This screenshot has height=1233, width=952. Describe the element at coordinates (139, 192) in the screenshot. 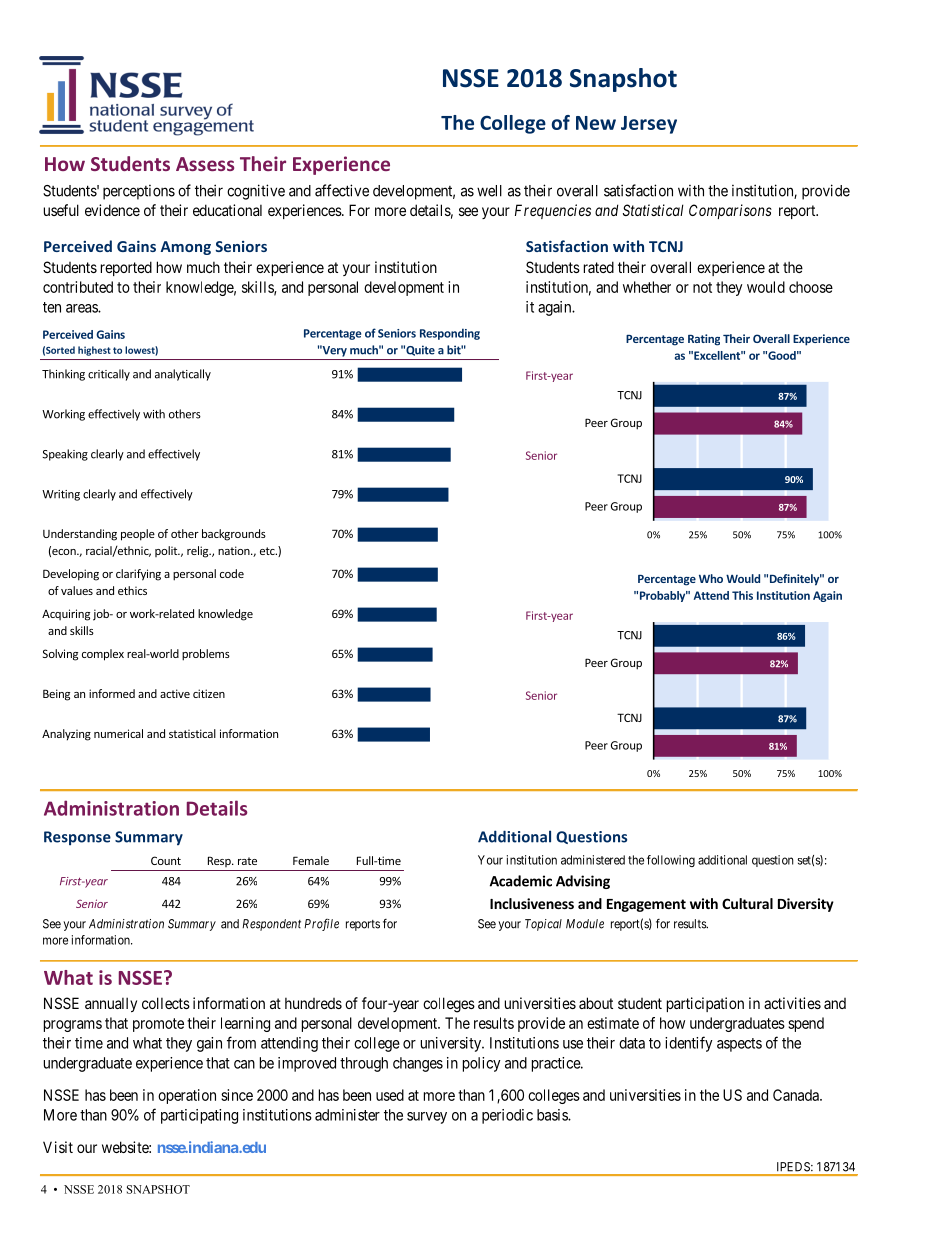

I see `perceptions` at that location.
